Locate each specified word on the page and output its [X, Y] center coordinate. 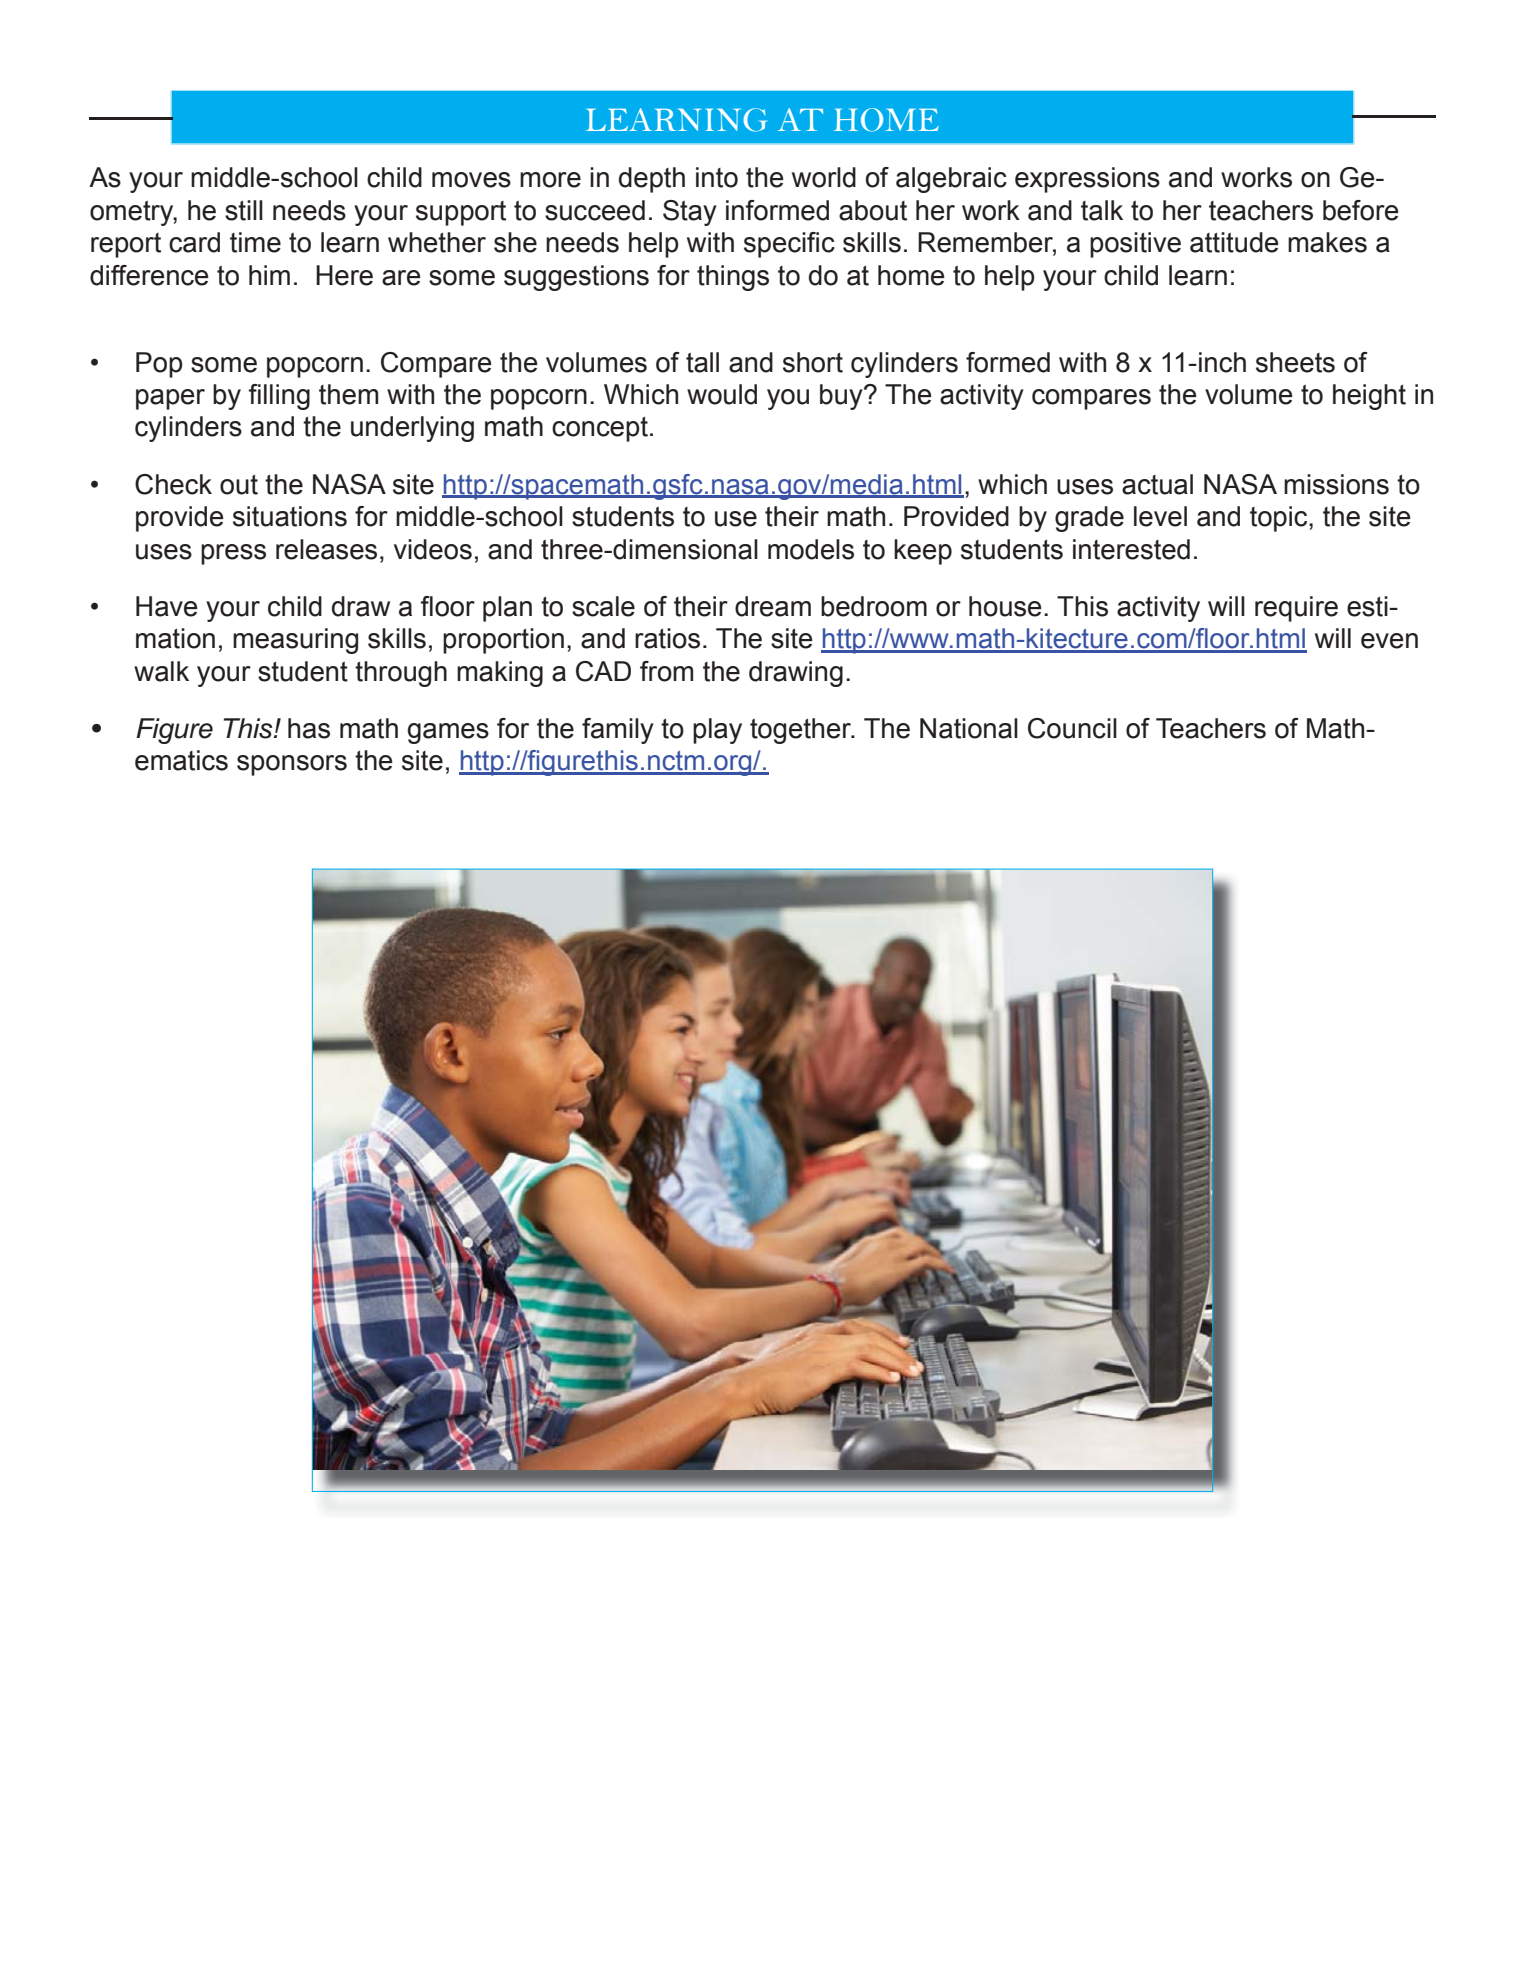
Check [173, 484]
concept [600, 429]
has [309, 728]
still [244, 210]
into [717, 177]
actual [1157, 484]
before [1361, 210]
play [717, 731]
